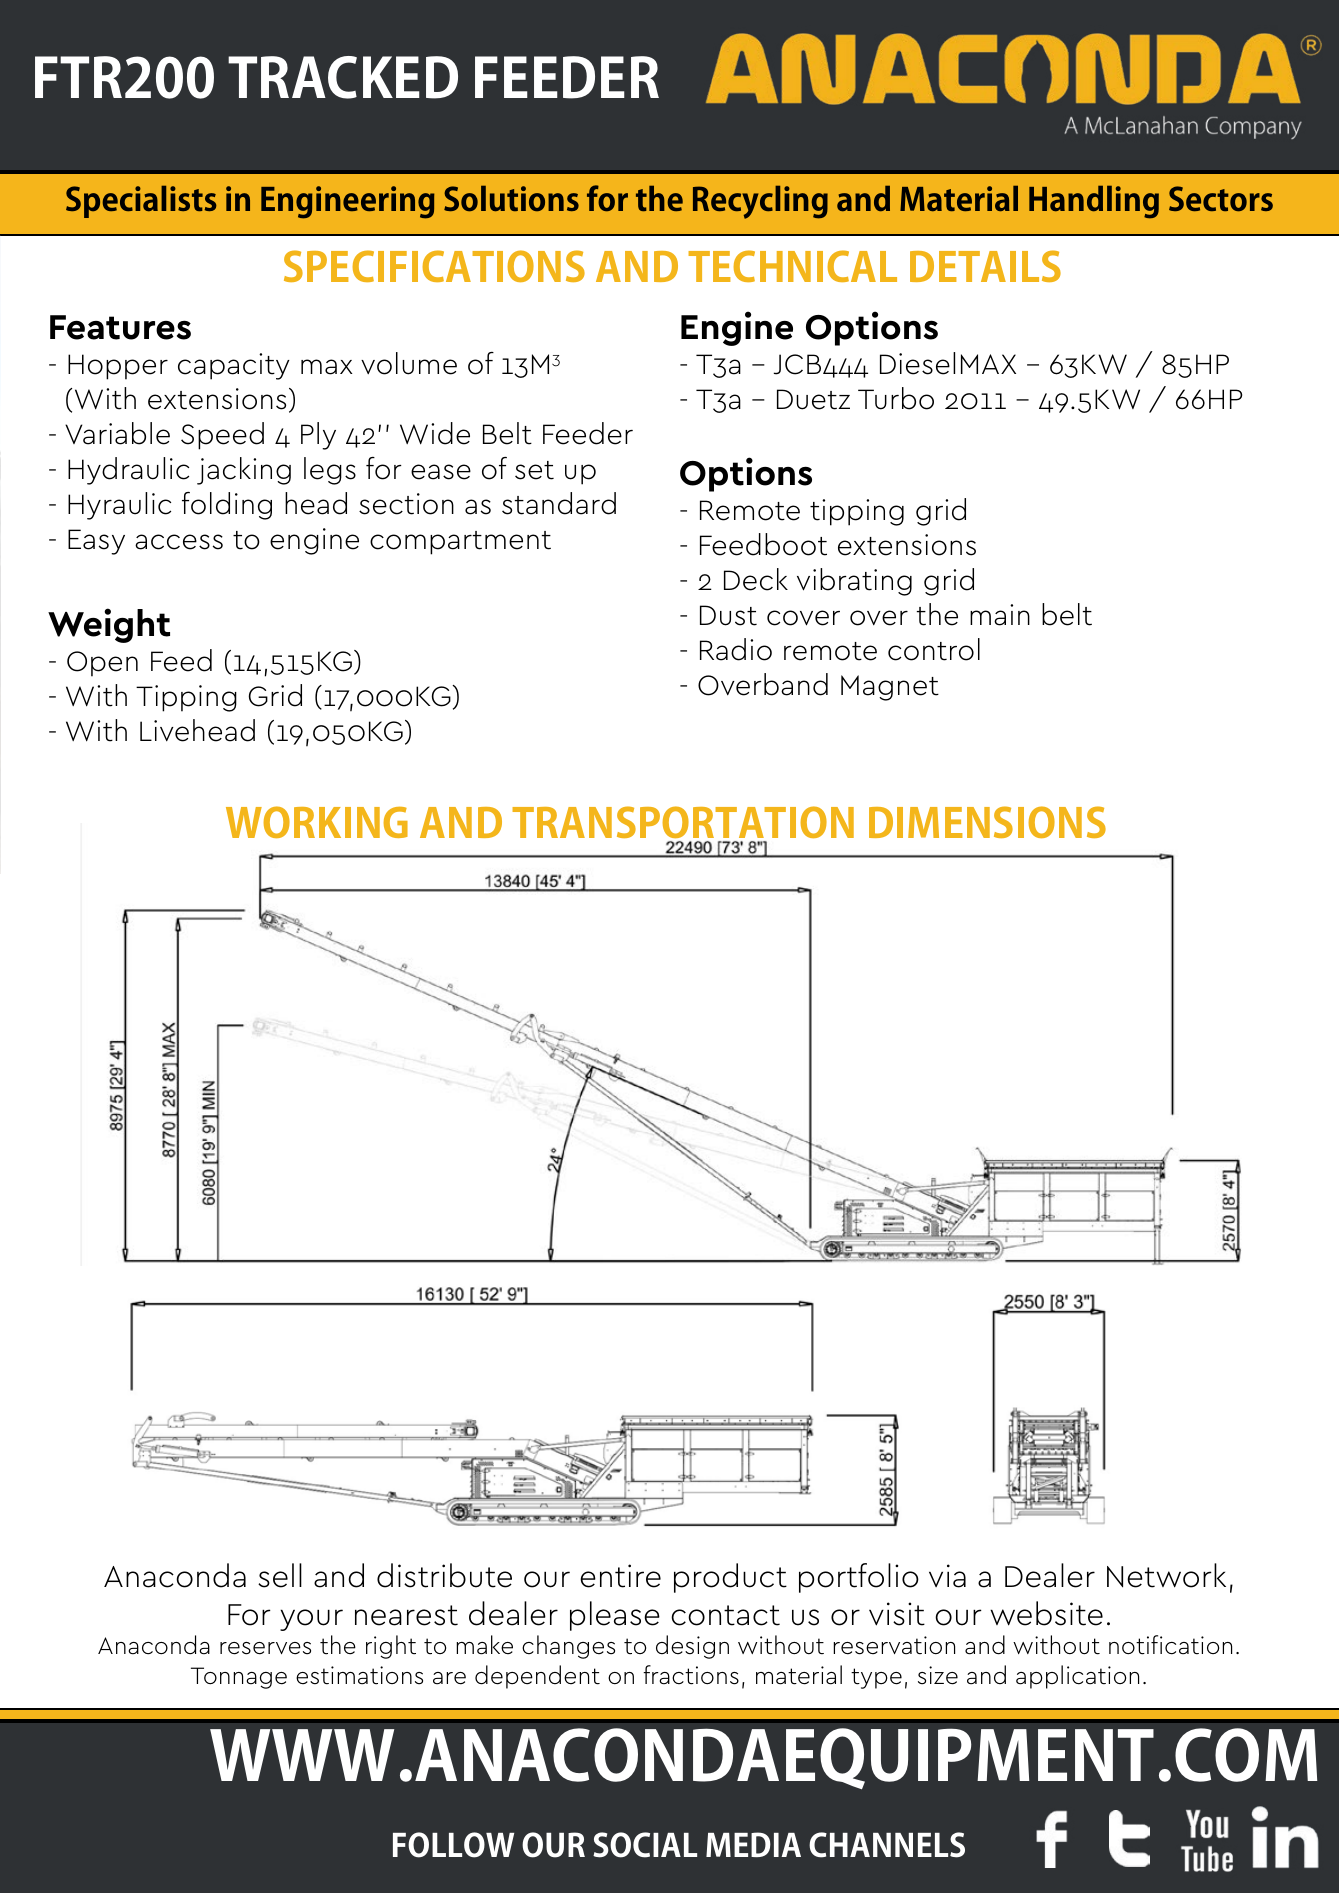 The height and width of the document is (1893, 1339). What do you see at coordinates (620, 1576) in the document?
I see `entire` at bounding box center [620, 1576].
